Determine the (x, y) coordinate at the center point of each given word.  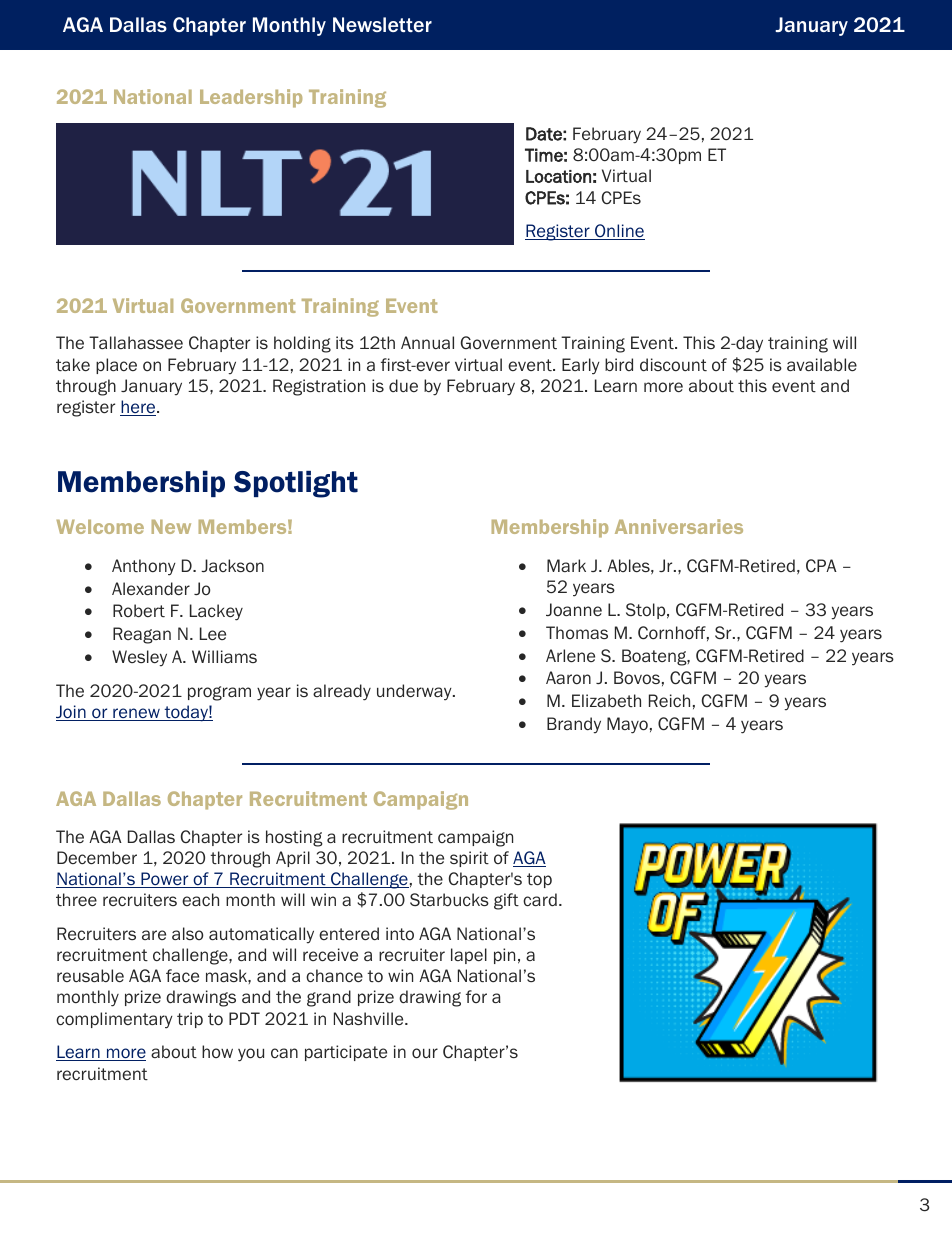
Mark (566, 565)
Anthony (144, 567)
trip (190, 1020)
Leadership (251, 98)
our (425, 1053)
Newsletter (382, 24)
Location (558, 176)
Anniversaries (679, 526)
